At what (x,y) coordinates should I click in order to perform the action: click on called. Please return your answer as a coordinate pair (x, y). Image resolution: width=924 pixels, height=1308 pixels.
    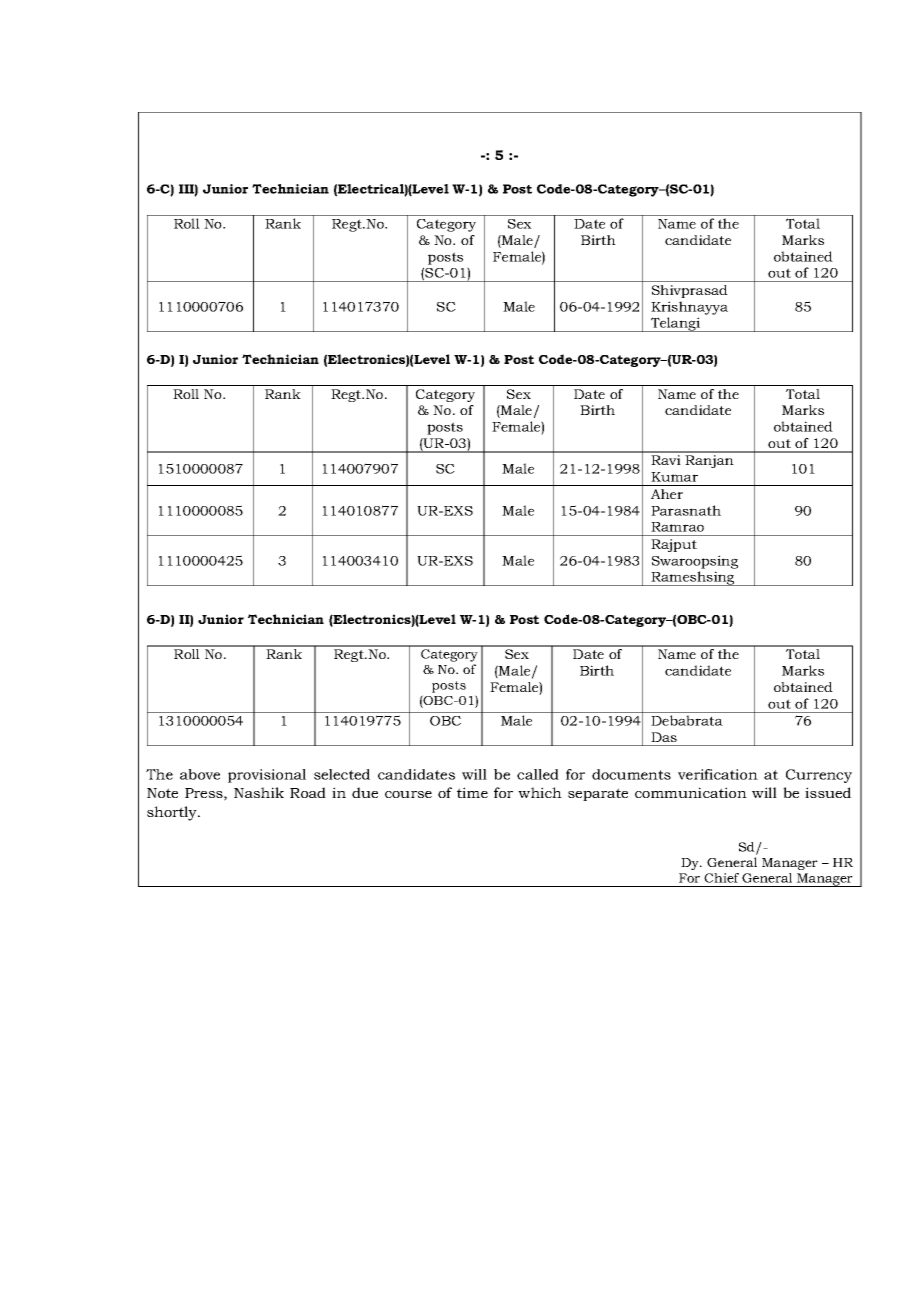
    Looking at the image, I should click on (538, 774).
